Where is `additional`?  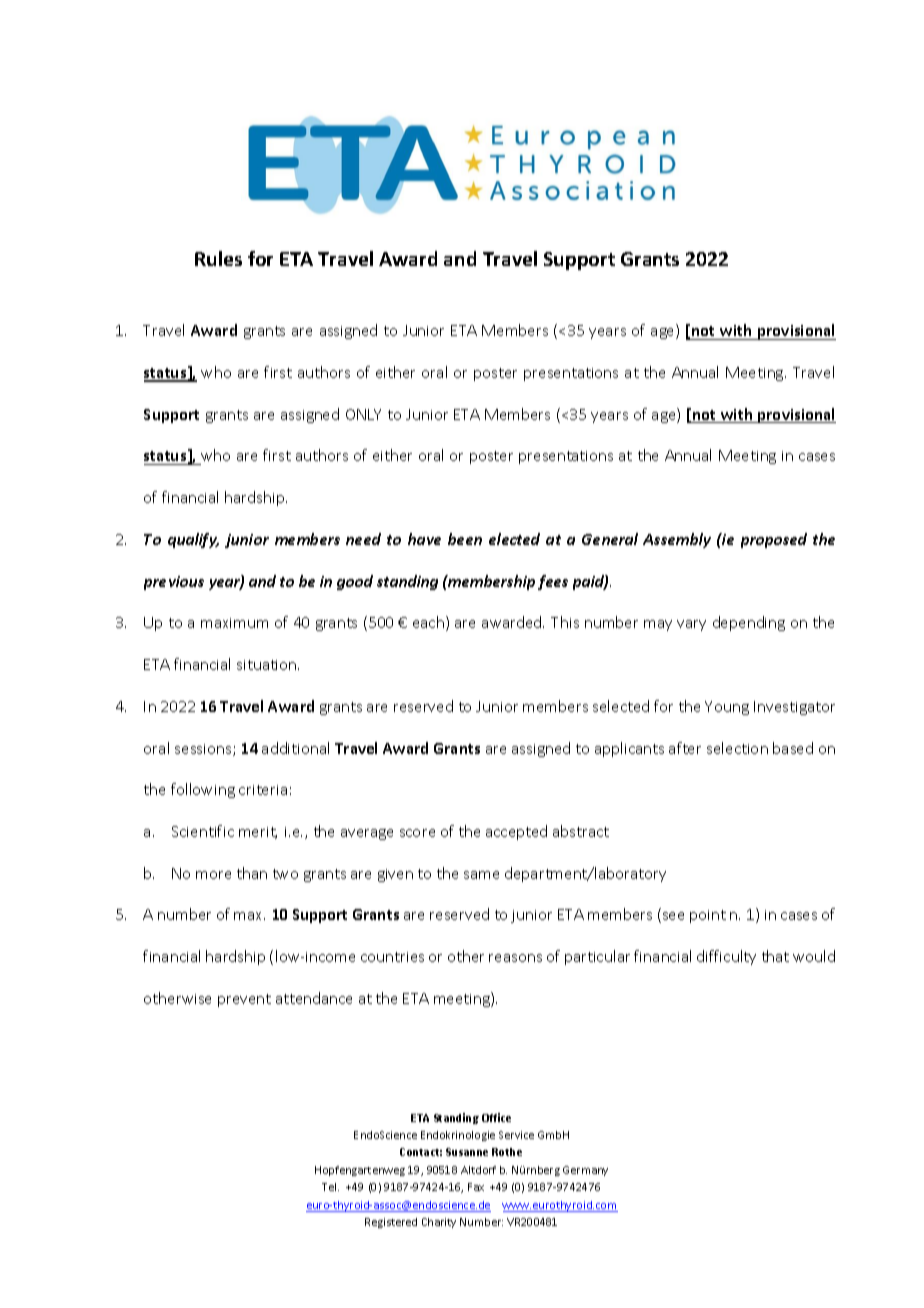
additional is located at coordinates (295, 748).
